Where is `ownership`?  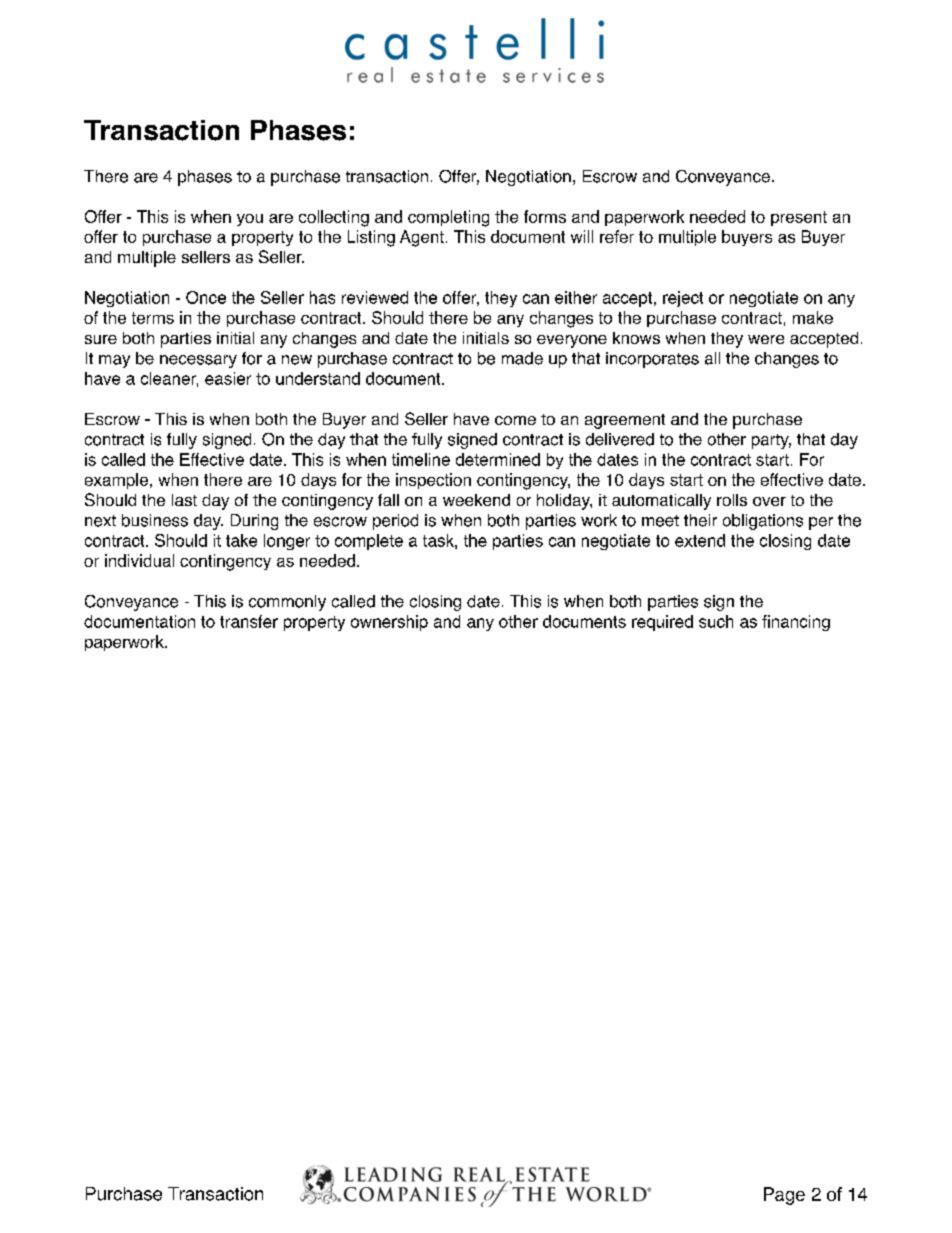 ownership is located at coordinates (389, 623).
